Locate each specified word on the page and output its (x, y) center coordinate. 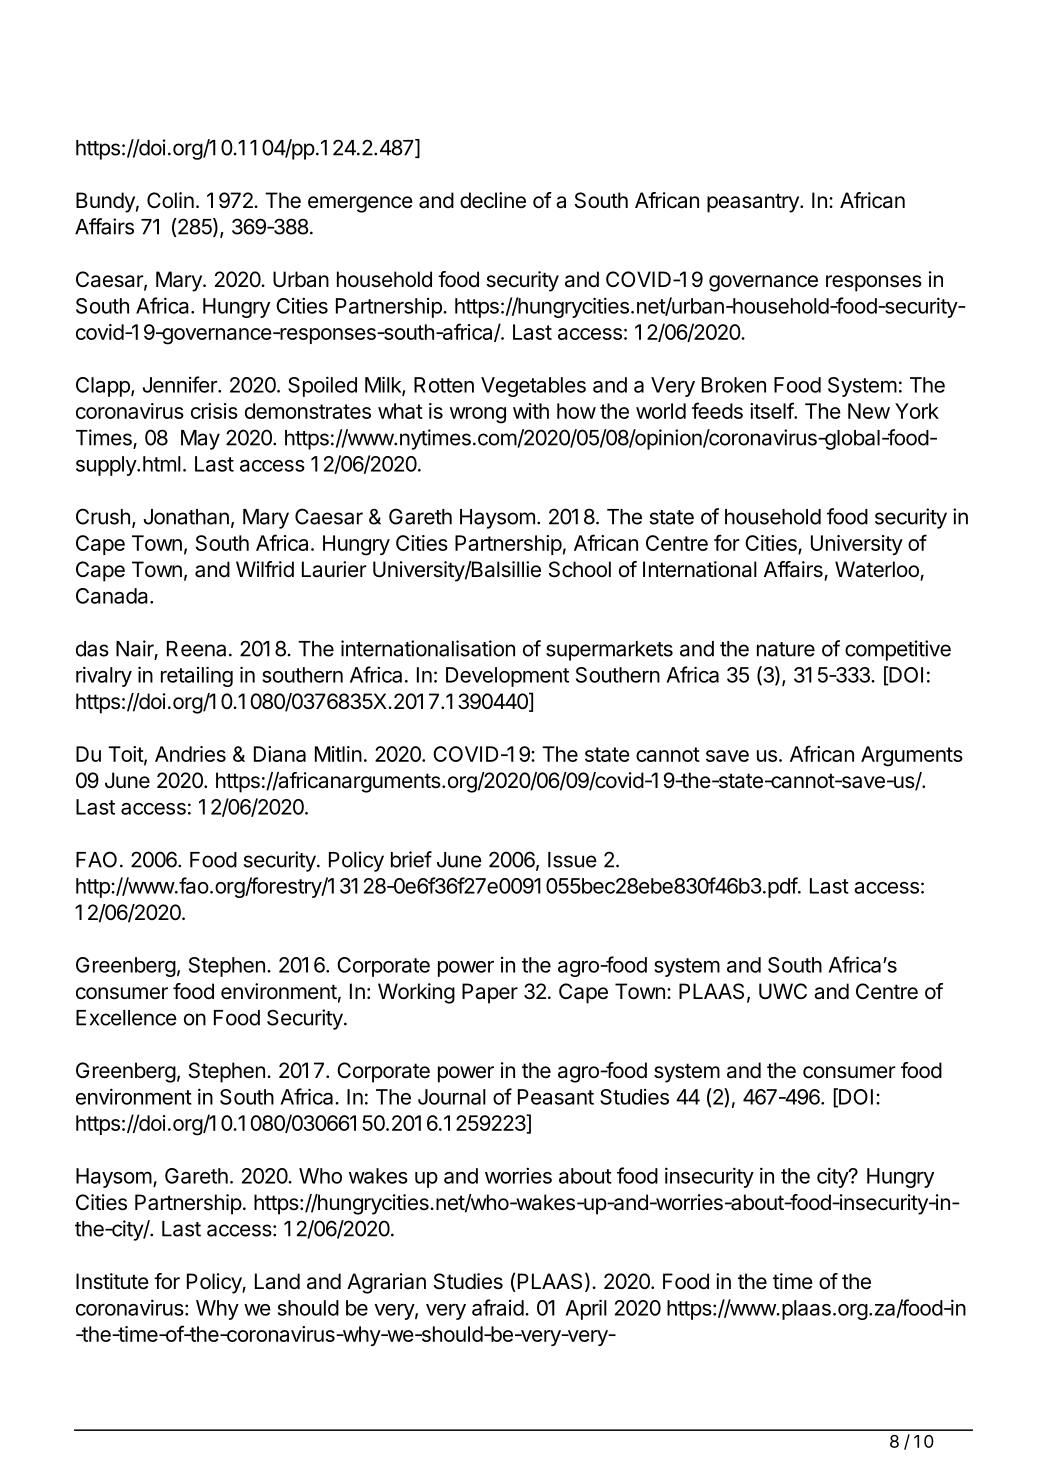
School (580, 569)
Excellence (126, 1018)
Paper (490, 993)
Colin (170, 200)
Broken (734, 385)
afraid (498, 1307)
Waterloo (878, 570)
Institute (112, 1281)
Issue (572, 860)
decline (493, 200)
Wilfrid (265, 569)
